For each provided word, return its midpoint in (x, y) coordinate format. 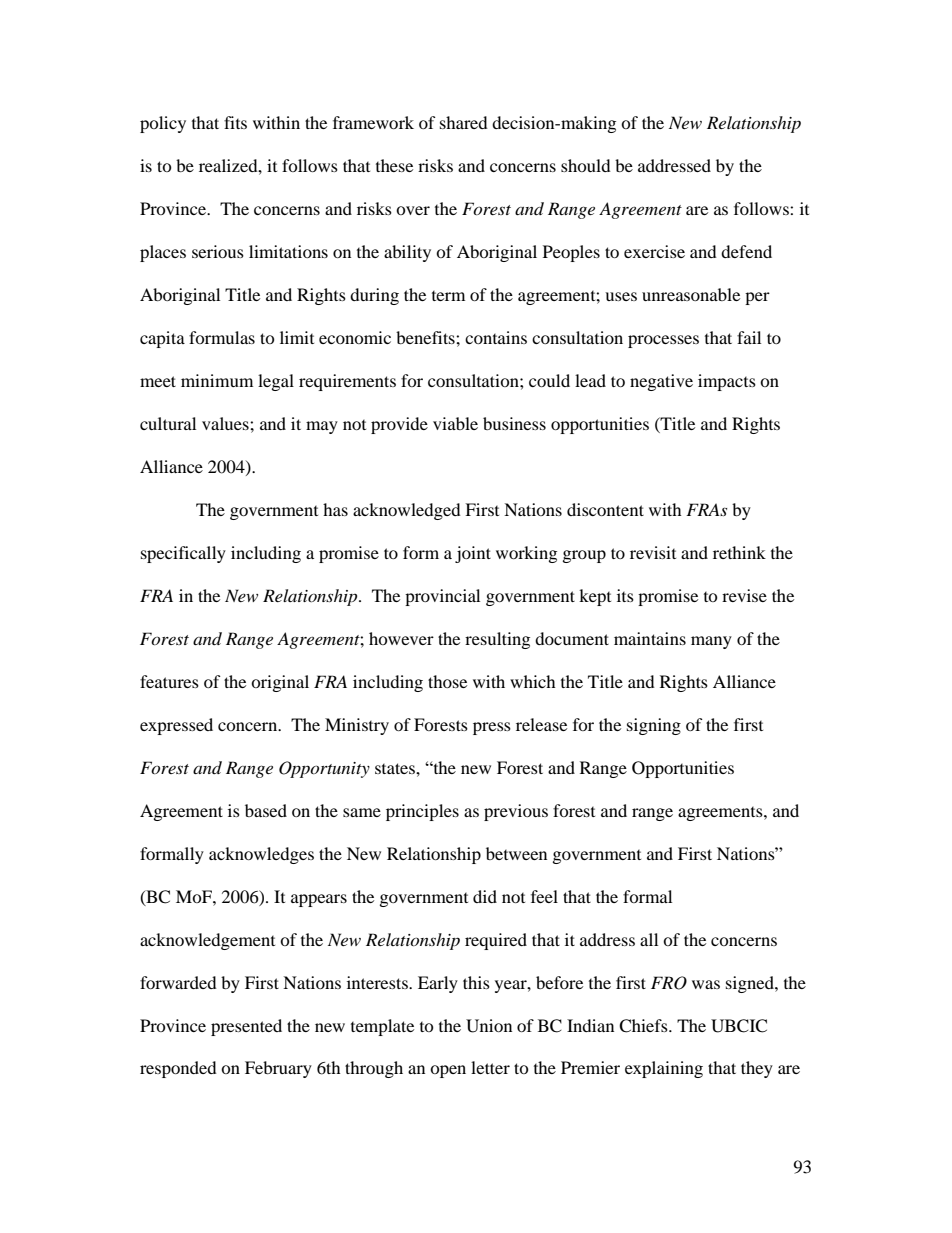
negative (661, 382)
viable (455, 423)
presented (246, 1027)
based (266, 810)
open (448, 1071)
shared (464, 122)
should (586, 165)
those (447, 681)
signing (654, 726)
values (226, 423)
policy (163, 124)
